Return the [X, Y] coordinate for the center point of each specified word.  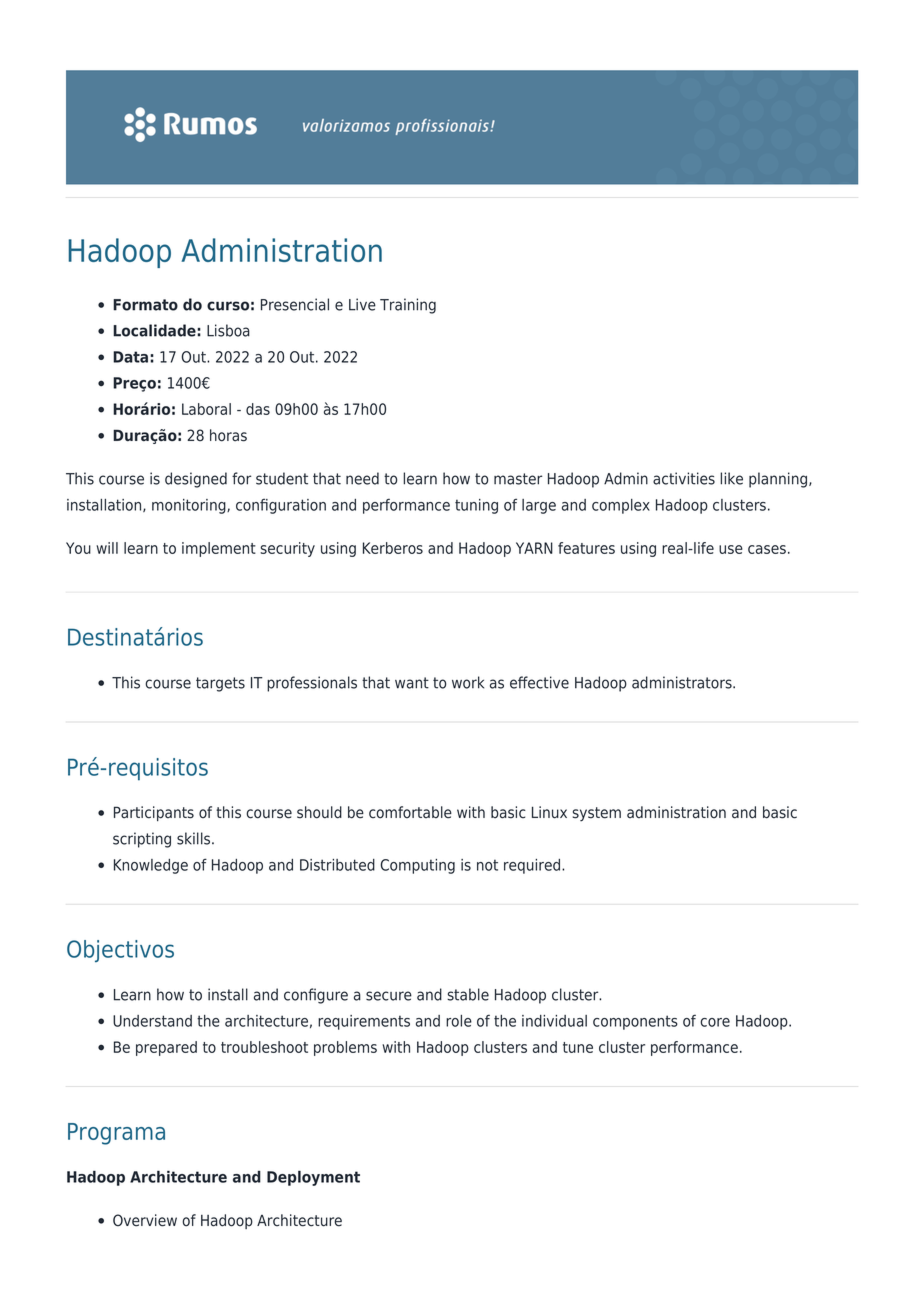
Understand [152, 1021]
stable [468, 994]
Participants [154, 813]
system [597, 814]
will [107, 548]
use [731, 549]
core [715, 1022]
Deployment [313, 1178]
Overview [145, 1220]
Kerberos [393, 548]
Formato [145, 305]
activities [684, 478]
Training [408, 306]
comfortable [410, 812]
